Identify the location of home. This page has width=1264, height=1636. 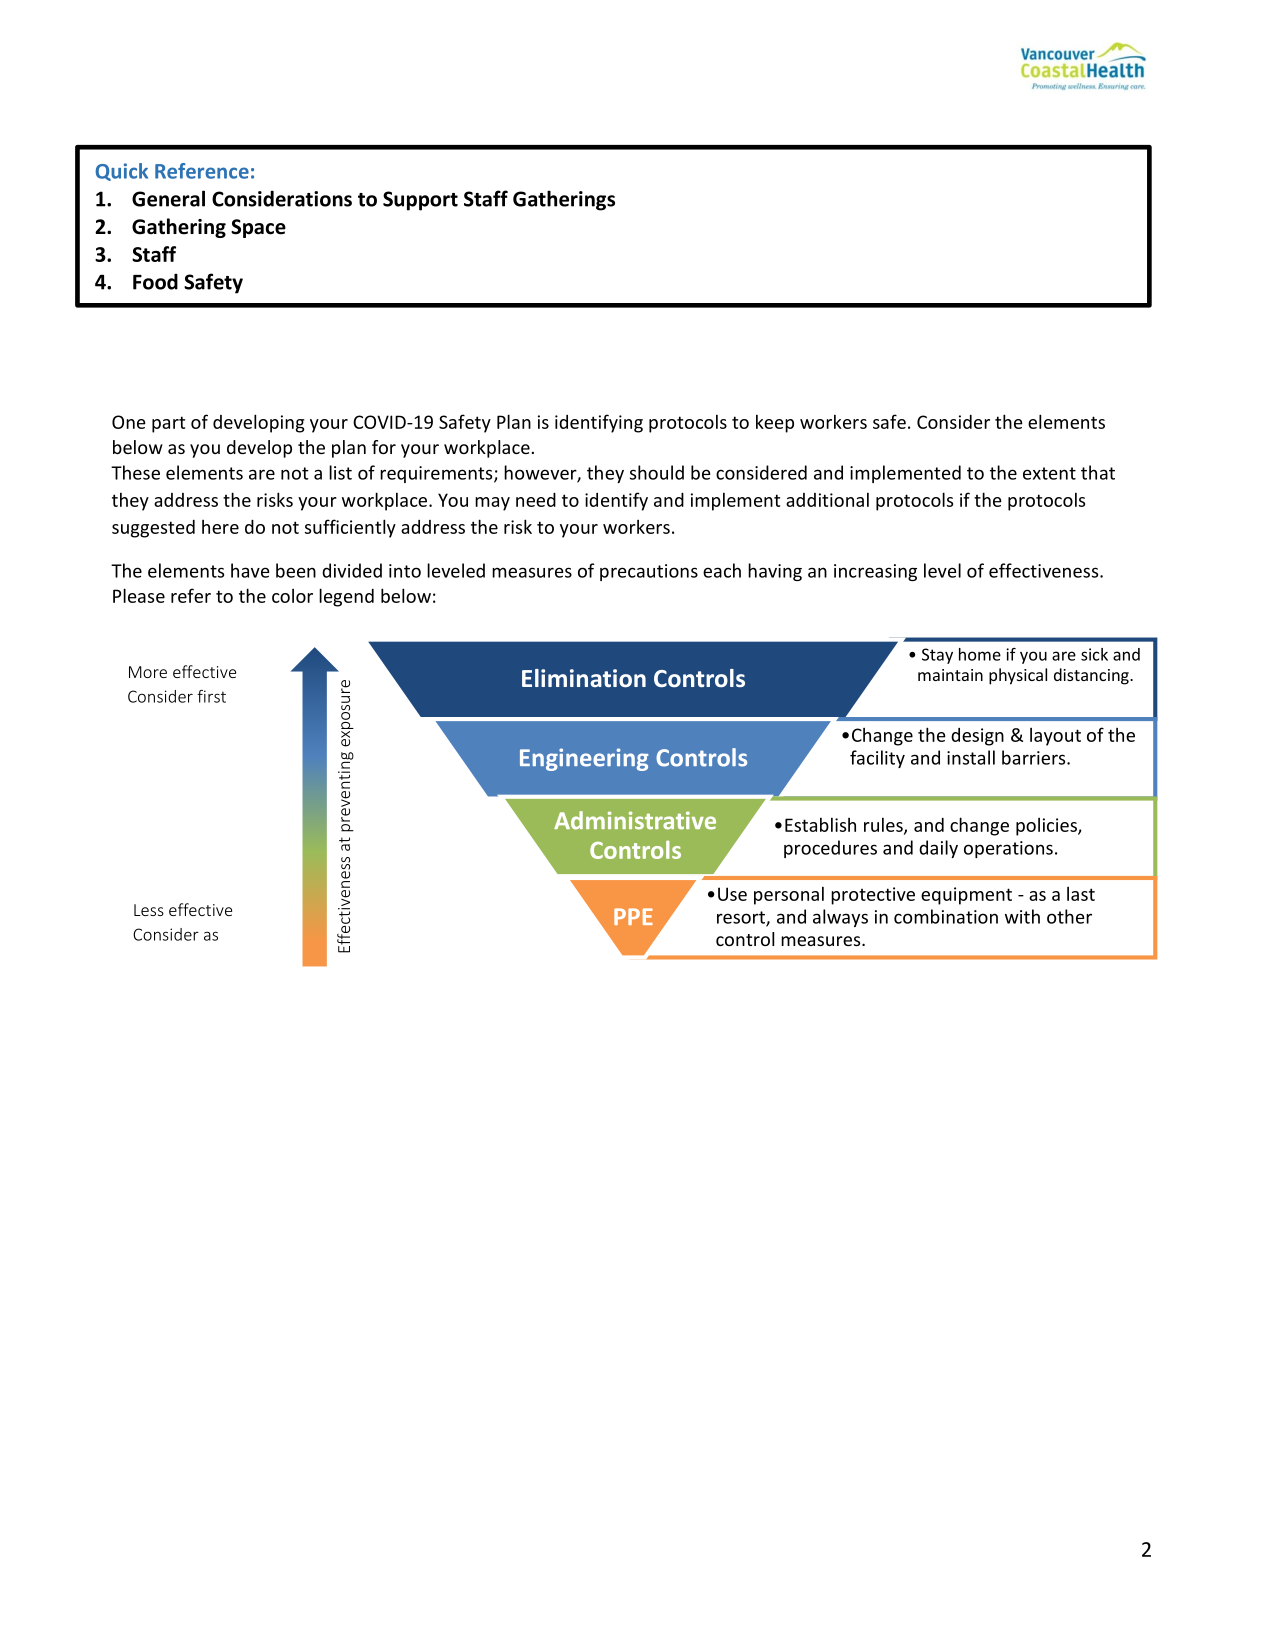
(980, 654).
